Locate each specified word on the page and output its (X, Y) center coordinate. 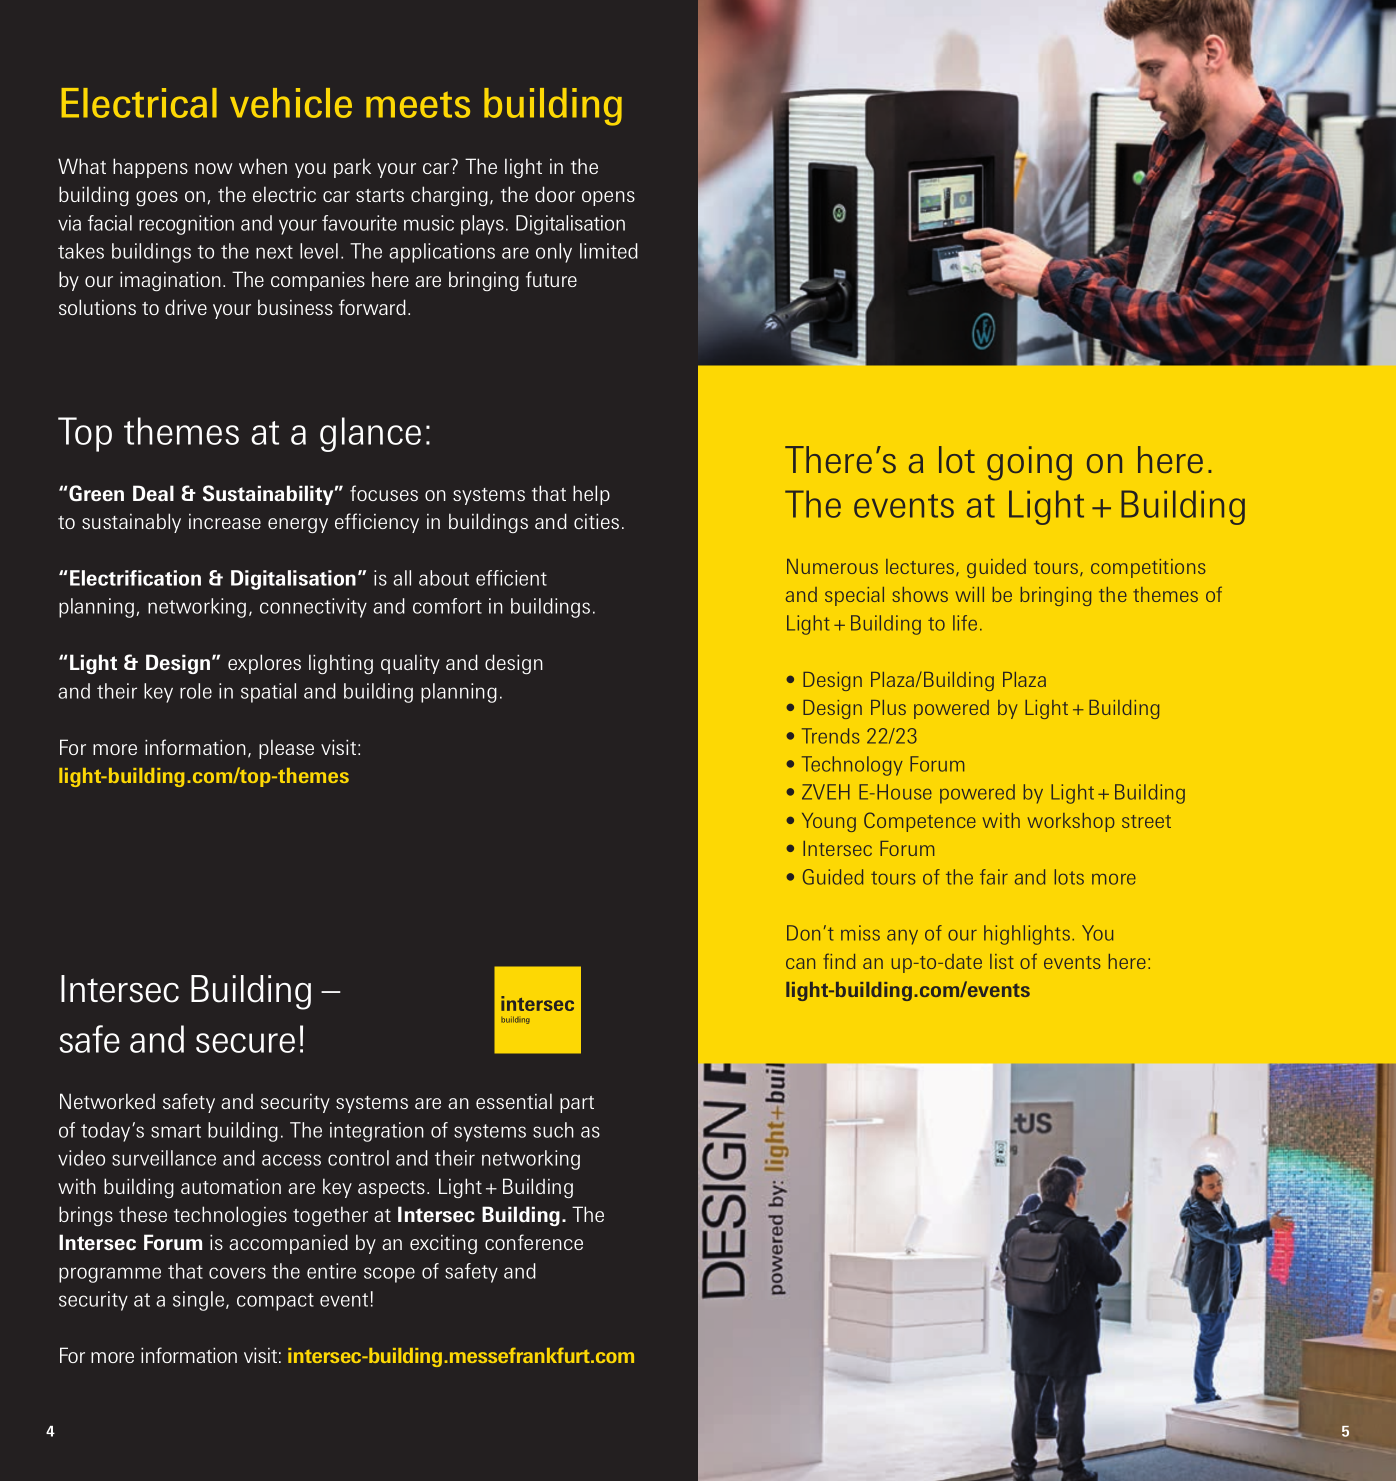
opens (608, 198)
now (214, 168)
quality (410, 664)
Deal (153, 493)
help (591, 495)
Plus (888, 707)
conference (534, 1242)
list (1002, 961)
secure (245, 1043)
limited (609, 251)
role (196, 691)
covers (237, 1273)
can (800, 963)
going (1029, 463)
